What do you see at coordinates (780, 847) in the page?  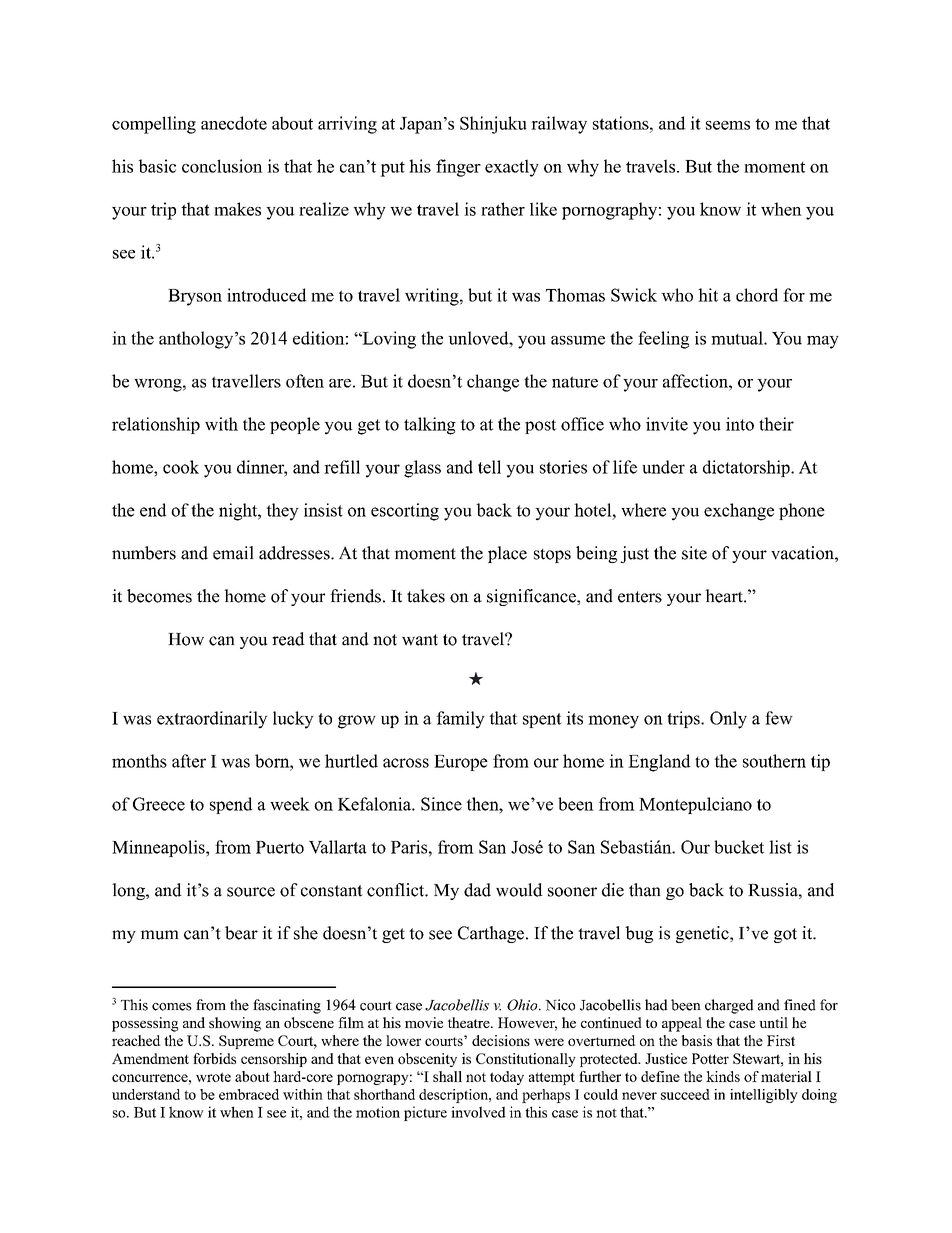 I see `list` at bounding box center [780, 847].
